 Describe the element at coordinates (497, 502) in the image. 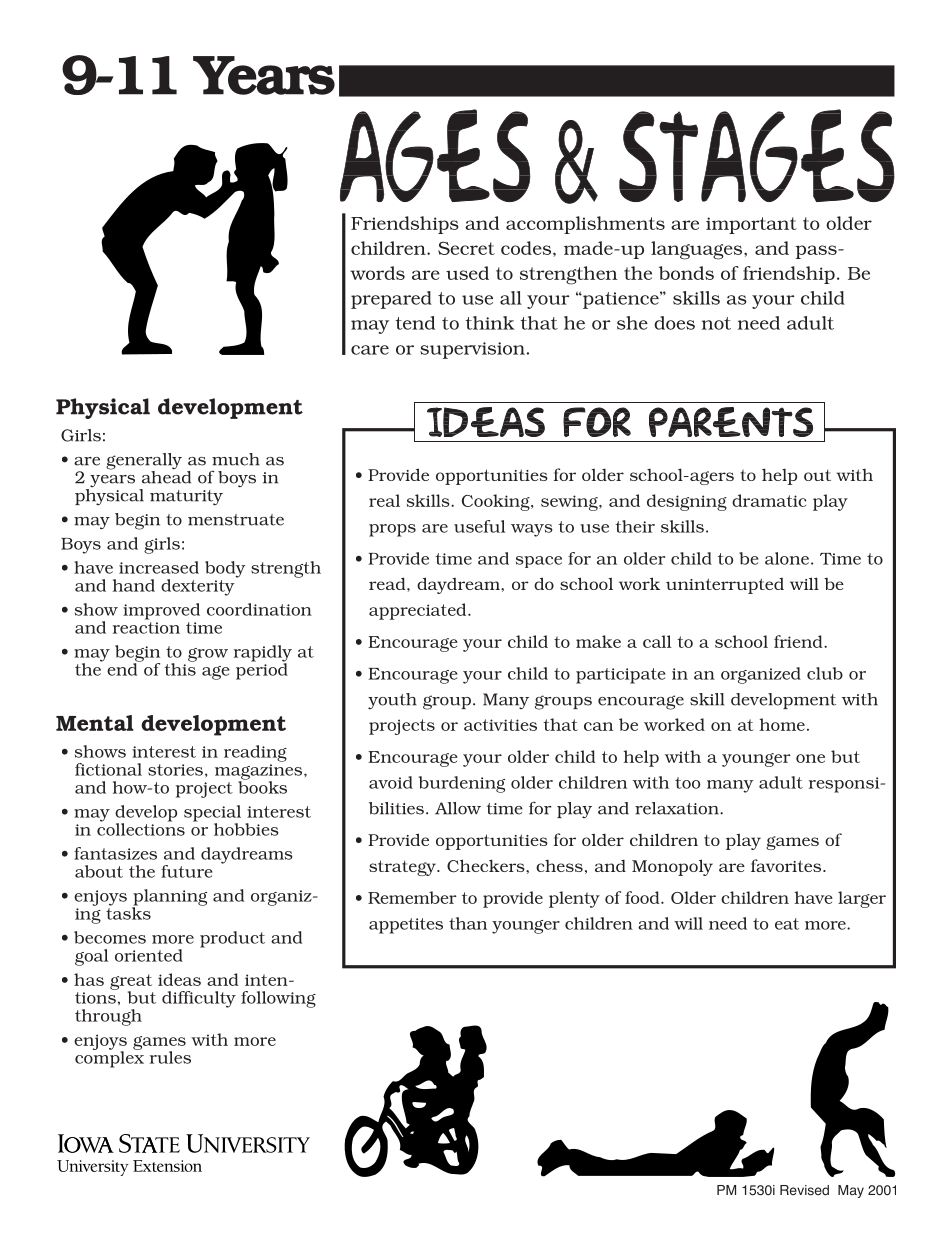

I see `Cooking` at that location.
